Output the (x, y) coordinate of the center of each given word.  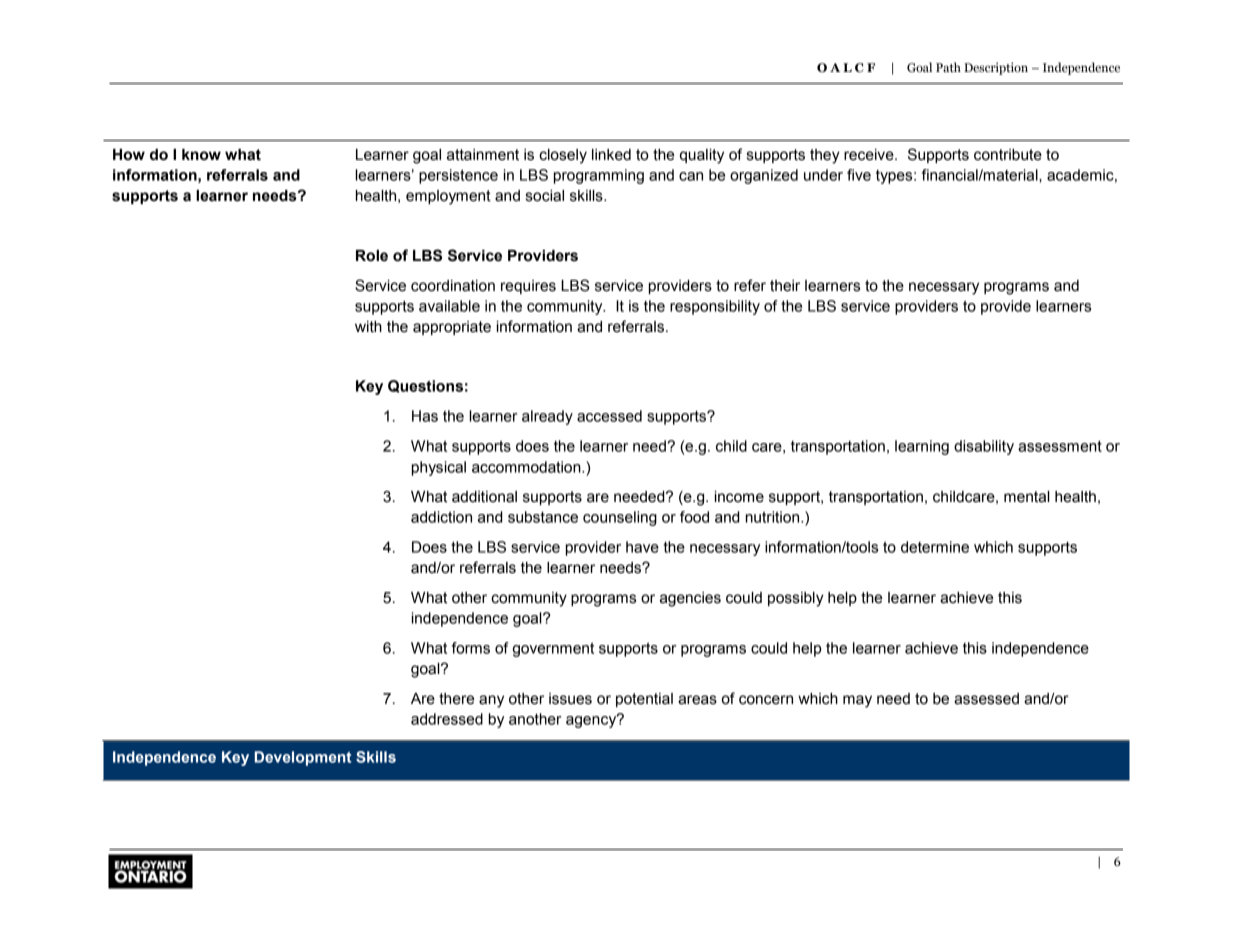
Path (948, 67)
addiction (441, 517)
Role (372, 256)
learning (922, 447)
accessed (609, 416)
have (642, 547)
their (785, 286)
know (201, 155)
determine (935, 547)
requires (528, 287)
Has (425, 416)
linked (611, 155)
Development (303, 758)
